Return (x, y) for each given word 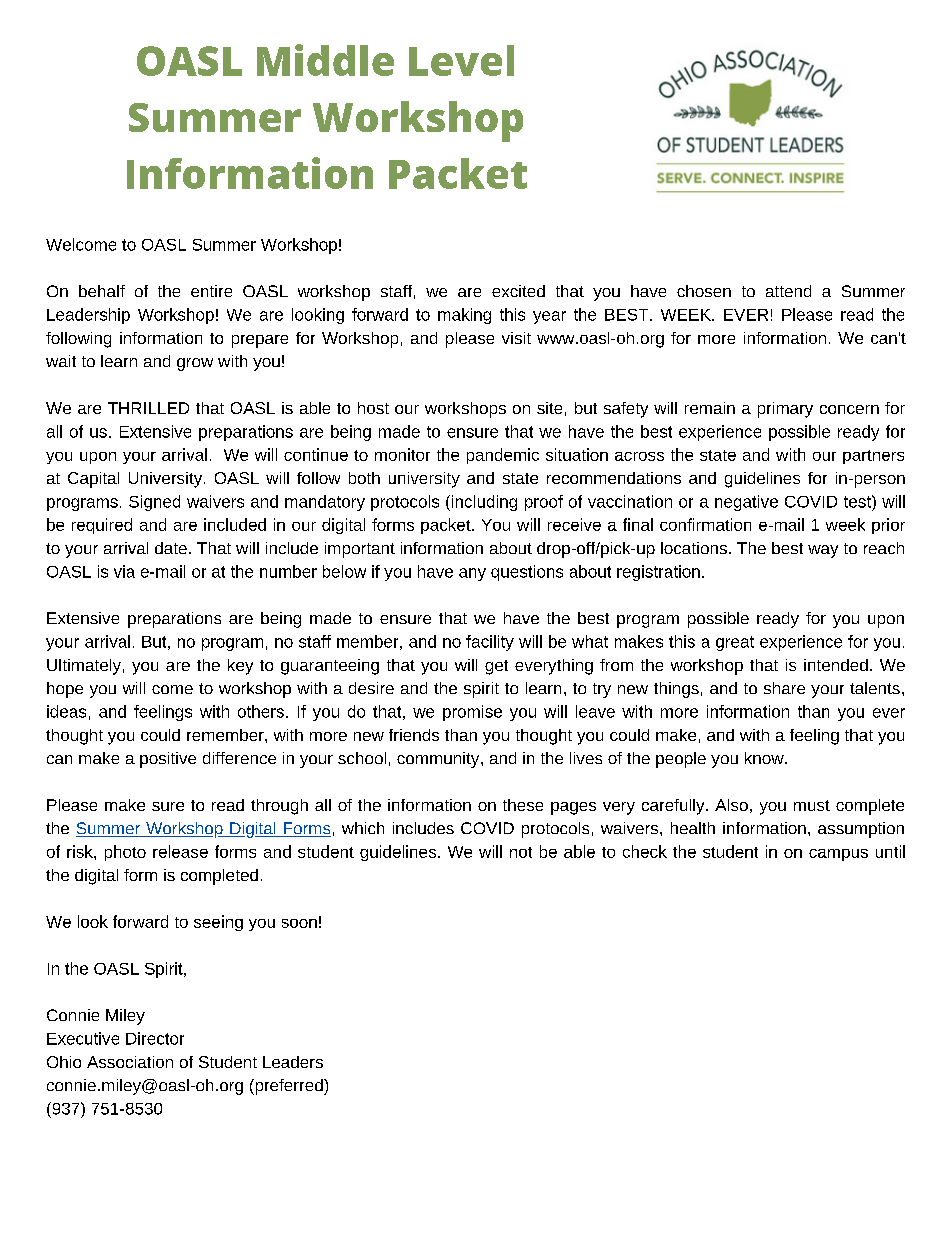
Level (461, 60)
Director (155, 1038)
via (124, 571)
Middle (325, 60)
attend (788, 291)
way (823, 551)
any (472, 574)
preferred (289, 1087)
